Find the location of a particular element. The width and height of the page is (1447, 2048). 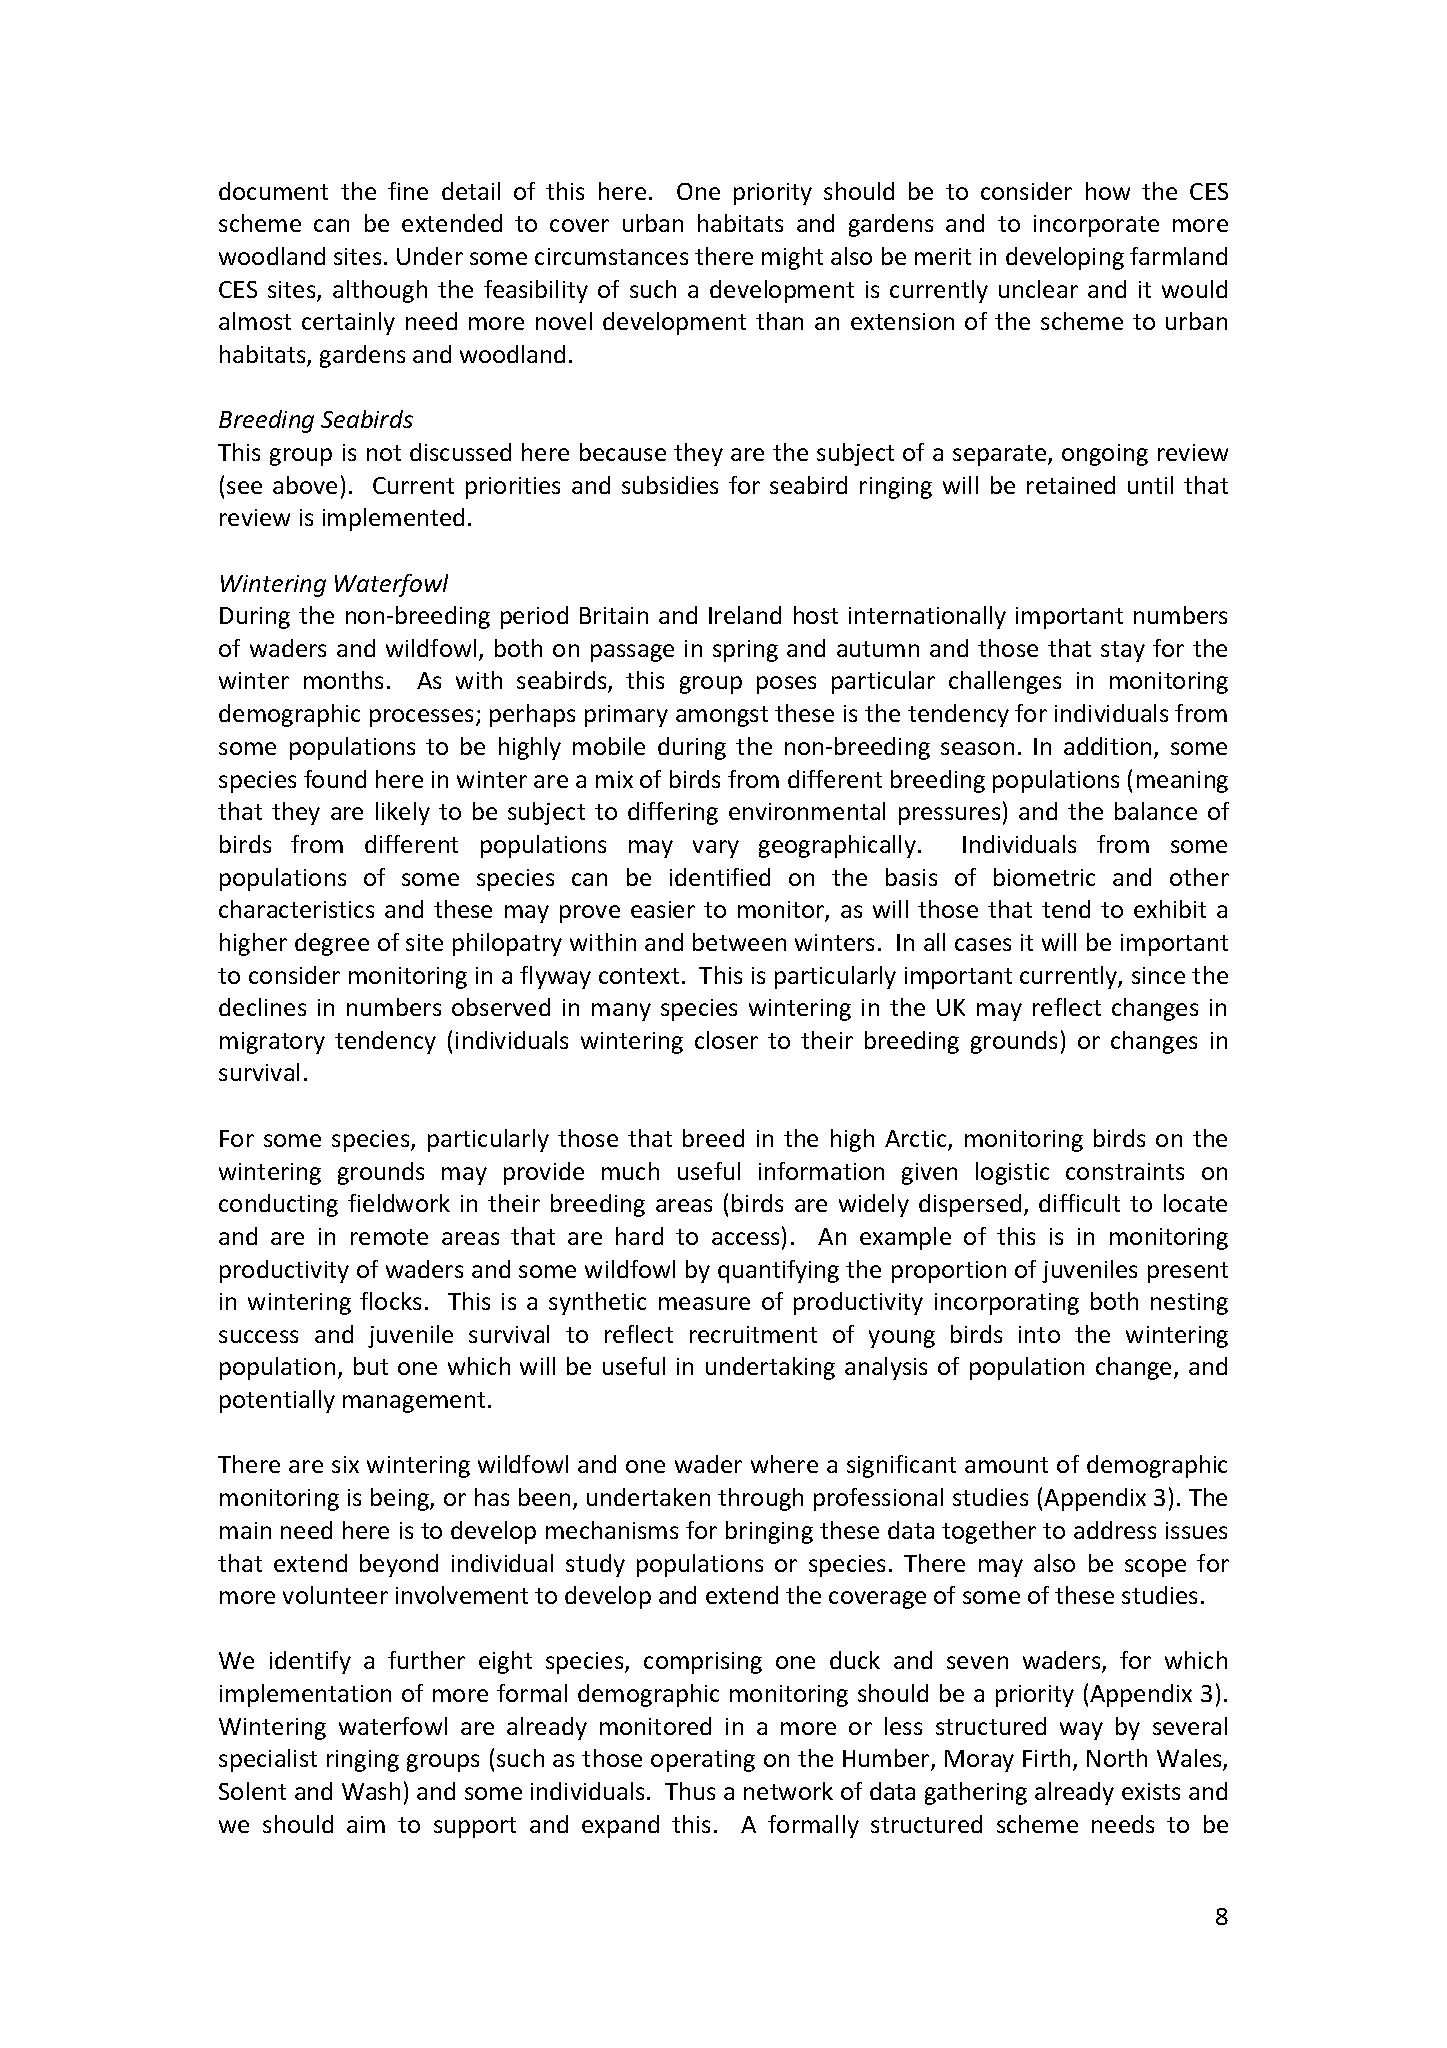

although is located at coordinates (380, 291).
